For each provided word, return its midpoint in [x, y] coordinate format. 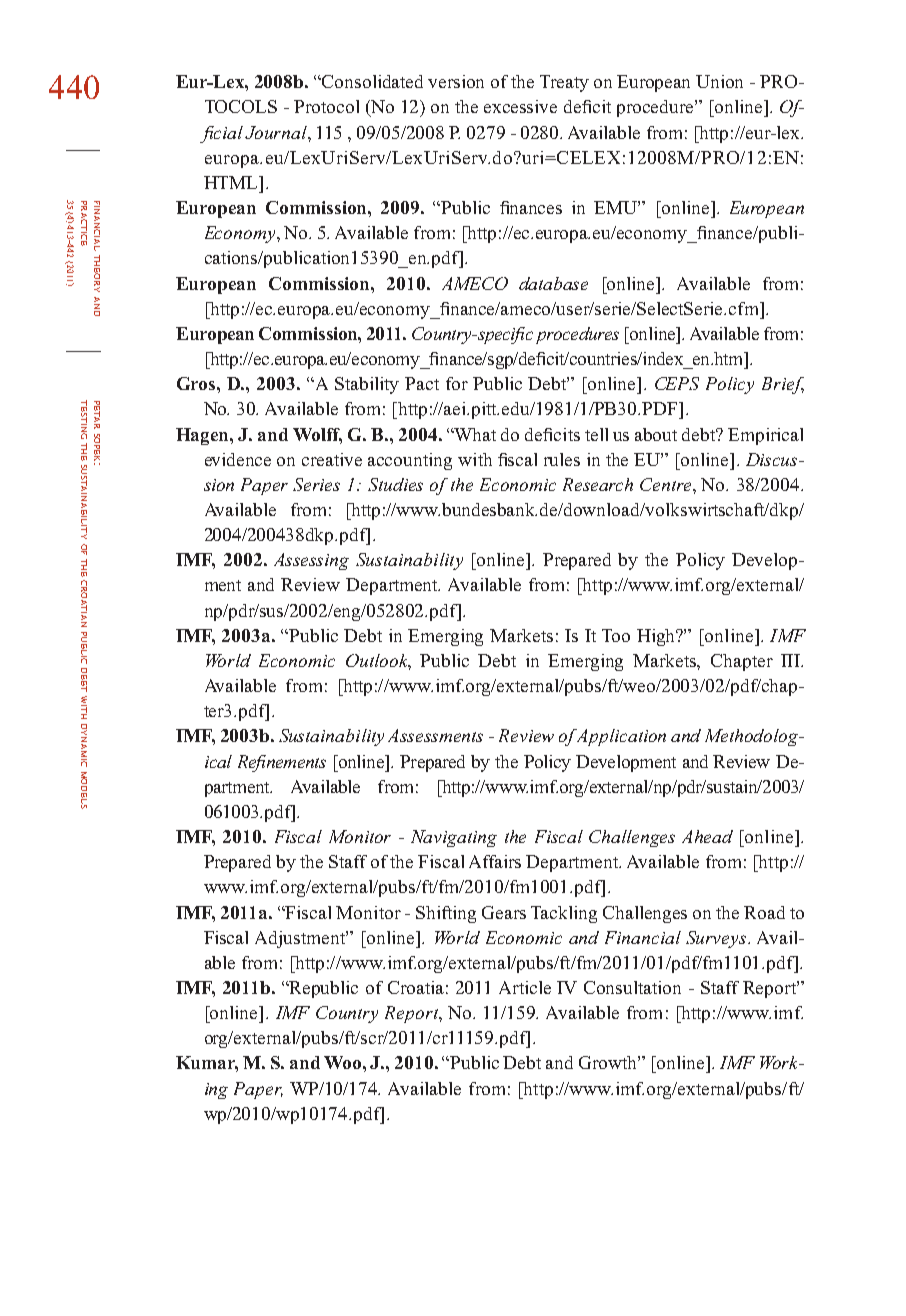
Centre [667, 484]
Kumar [207, 1064]
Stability [367, 385]
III [791, 660]
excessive [520, 106]
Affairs [495, 861]
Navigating [454, 838]
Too [616, 635]
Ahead [707, 836]
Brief [783, 385]
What [474, 434]
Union [719, 81]
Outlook [378, 662]
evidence [238, 459]
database [553, 283]
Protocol [326, 106]
